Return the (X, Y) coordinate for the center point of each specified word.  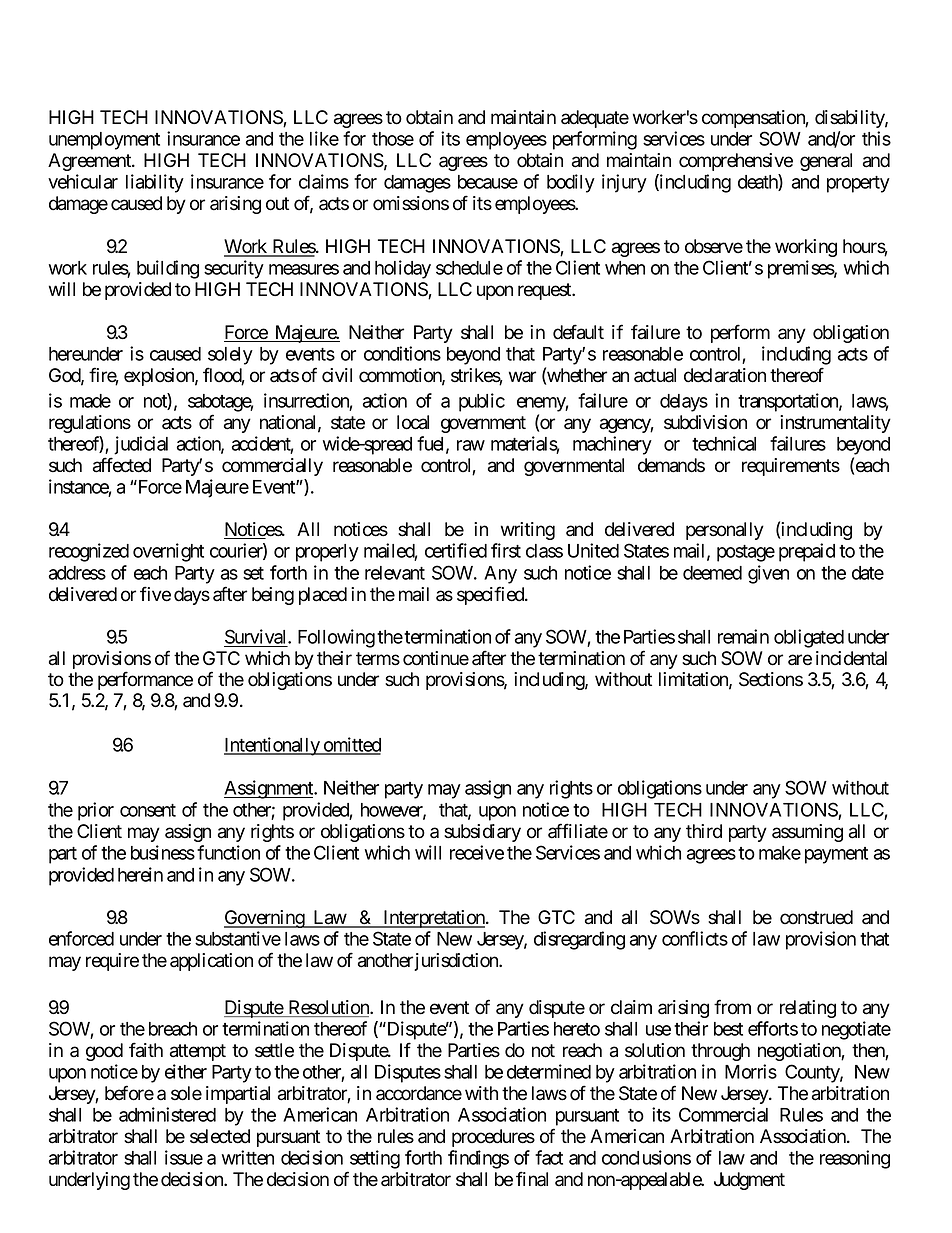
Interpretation (434, 919)
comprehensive (736, 162)
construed (816, 917)
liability (155, 183)
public (482, 402)
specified (491, 595)
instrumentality (835, 424)
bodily (571, 183)
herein (140, 874)
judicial (141, 445)
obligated (809, 638)
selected (220, 1136)
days (192, 596)
